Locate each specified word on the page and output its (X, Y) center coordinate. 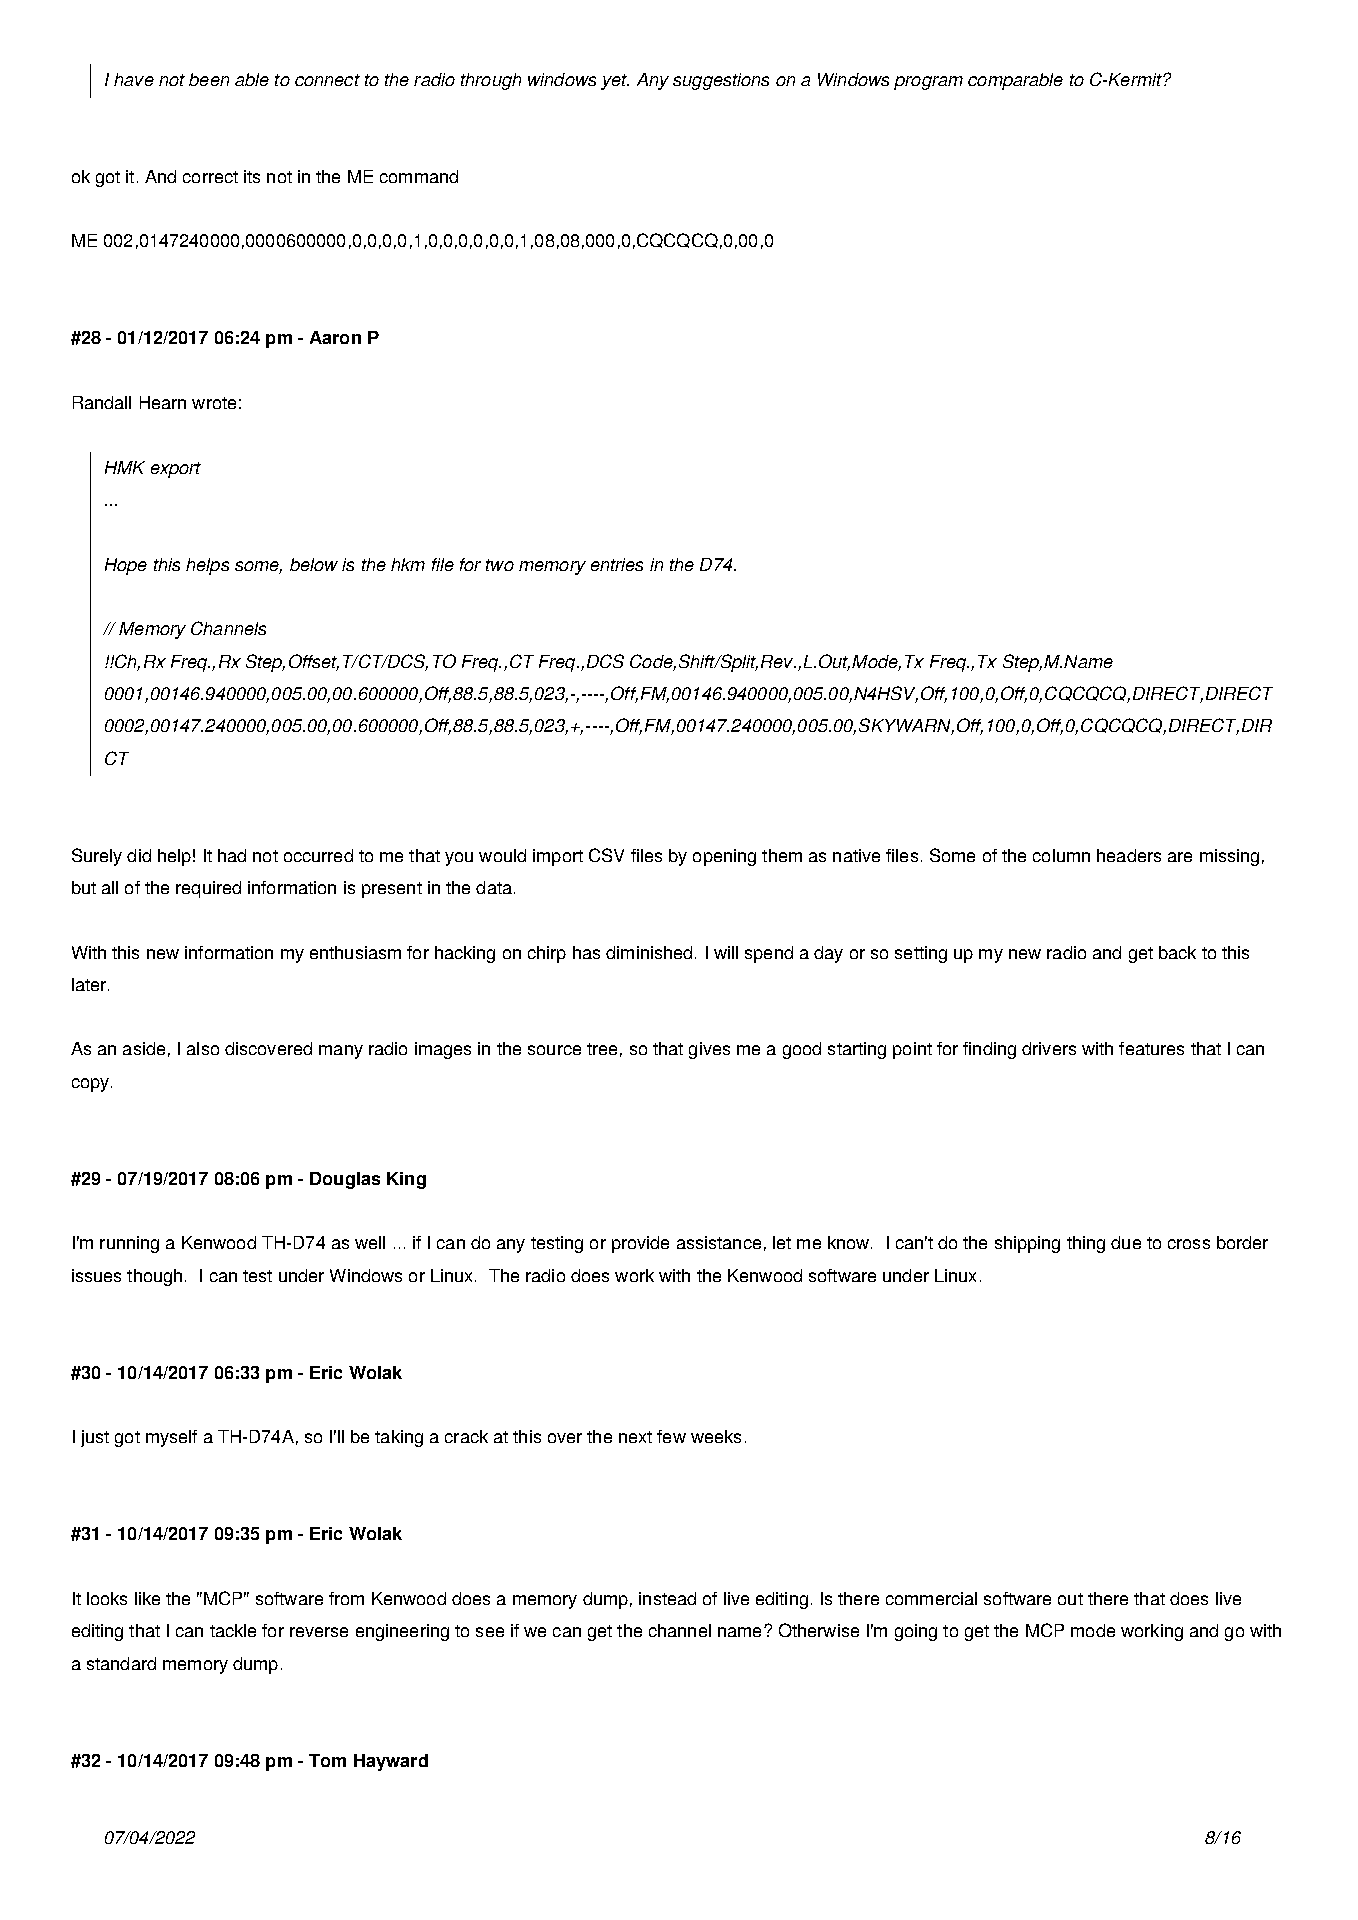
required (208, 889)
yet (615, 82)
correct (210, 177)
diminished (649, 952)
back (1177, 952)
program (928, 83)
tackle (233, 1630)
